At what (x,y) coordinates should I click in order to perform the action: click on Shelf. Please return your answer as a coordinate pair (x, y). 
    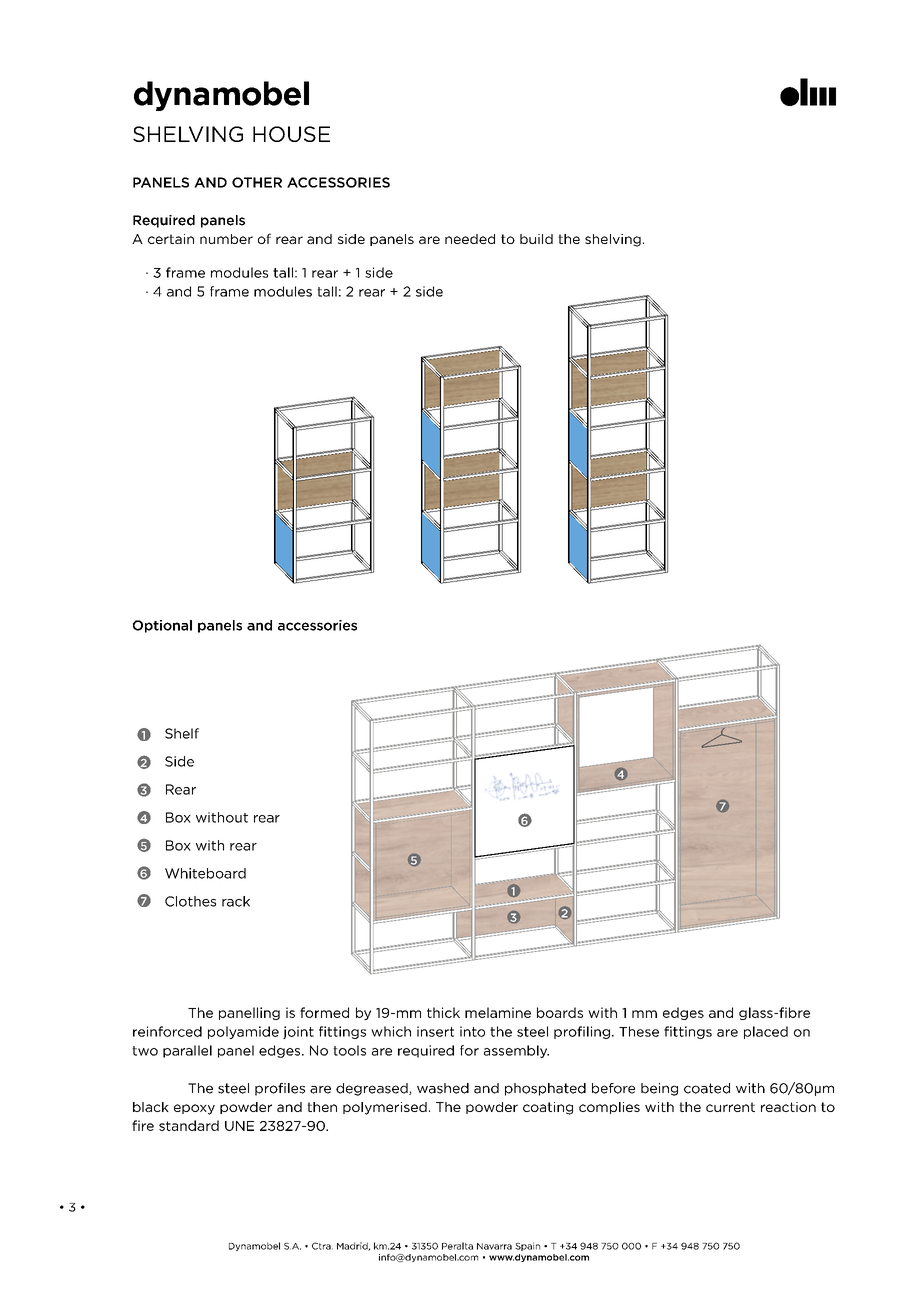
    Looking at the image, I should click on (182, 733).
